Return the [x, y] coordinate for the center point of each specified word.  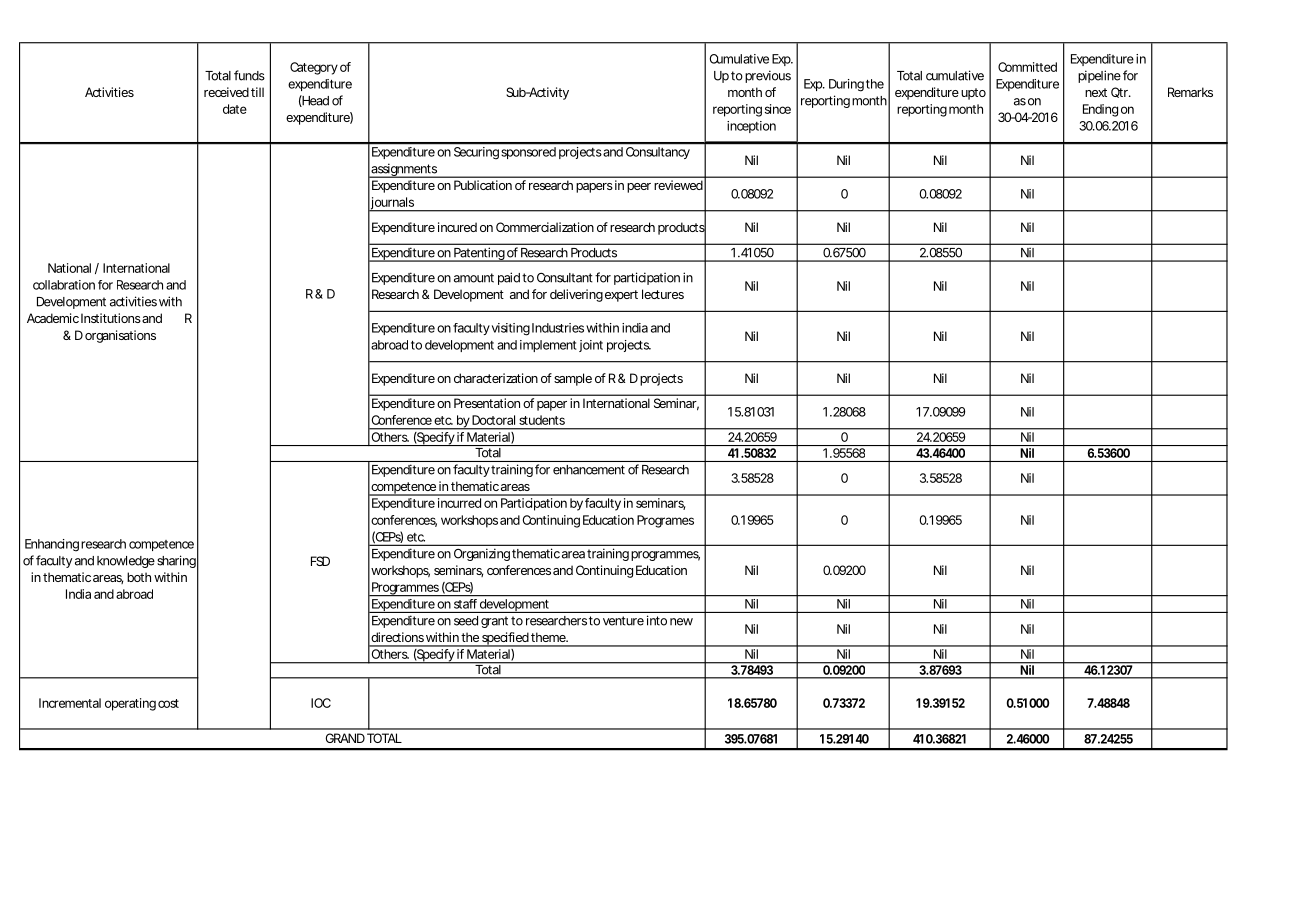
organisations [120, 336]
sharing [176, 561]
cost [168, 703]
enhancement [589, 470]
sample [573, 379]
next [1096, 92]
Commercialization [545, 227]
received [226, 92]
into [657, 620]
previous [768, 76]
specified [505, 639]
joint [591, 346]
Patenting [479, 255]
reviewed [678, 185]
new [681, 622]
